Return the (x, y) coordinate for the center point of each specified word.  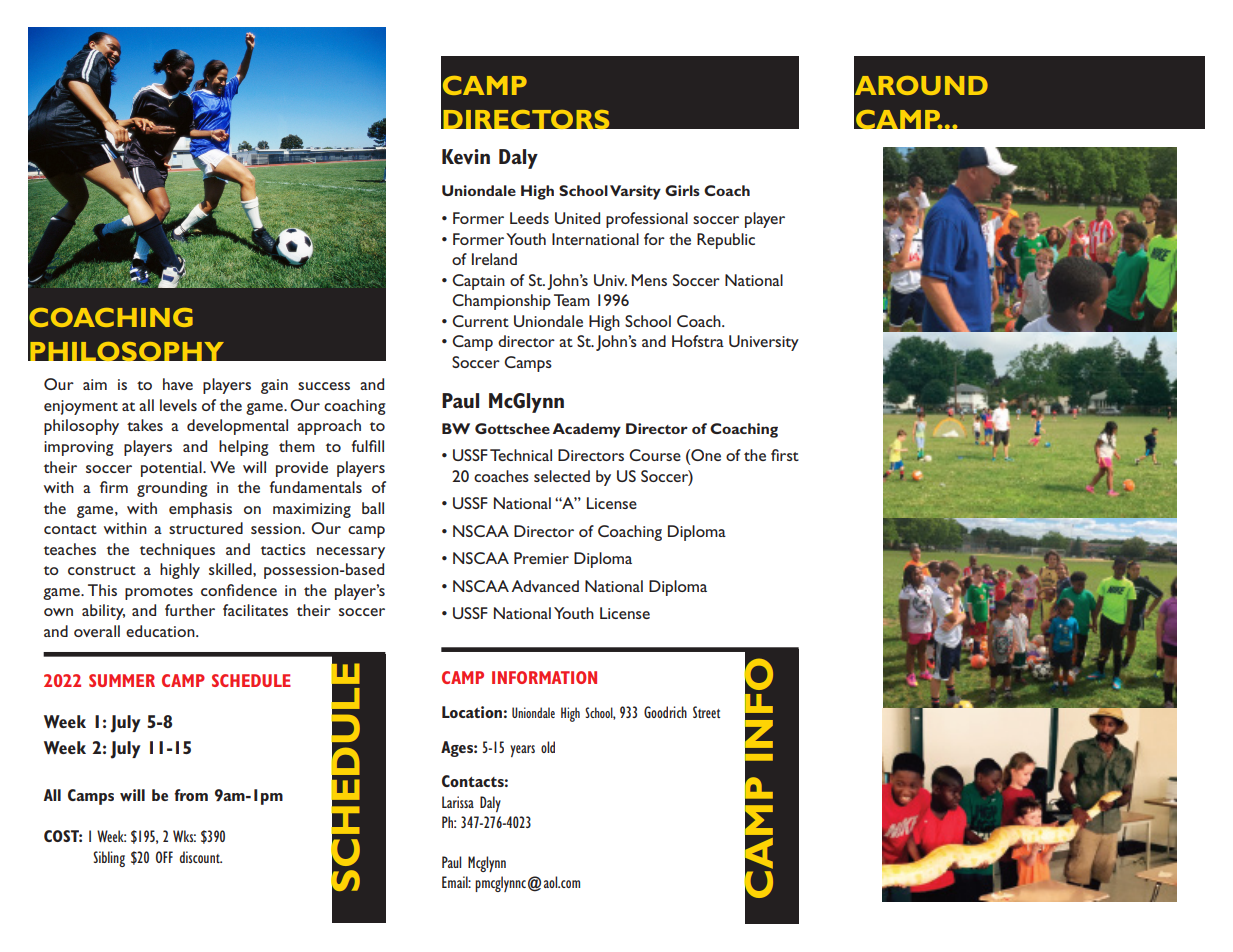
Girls (682, 190)
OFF (164, 857)
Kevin (466, 157)
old (548, 747)
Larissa (458, 802)
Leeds (529, 218)
